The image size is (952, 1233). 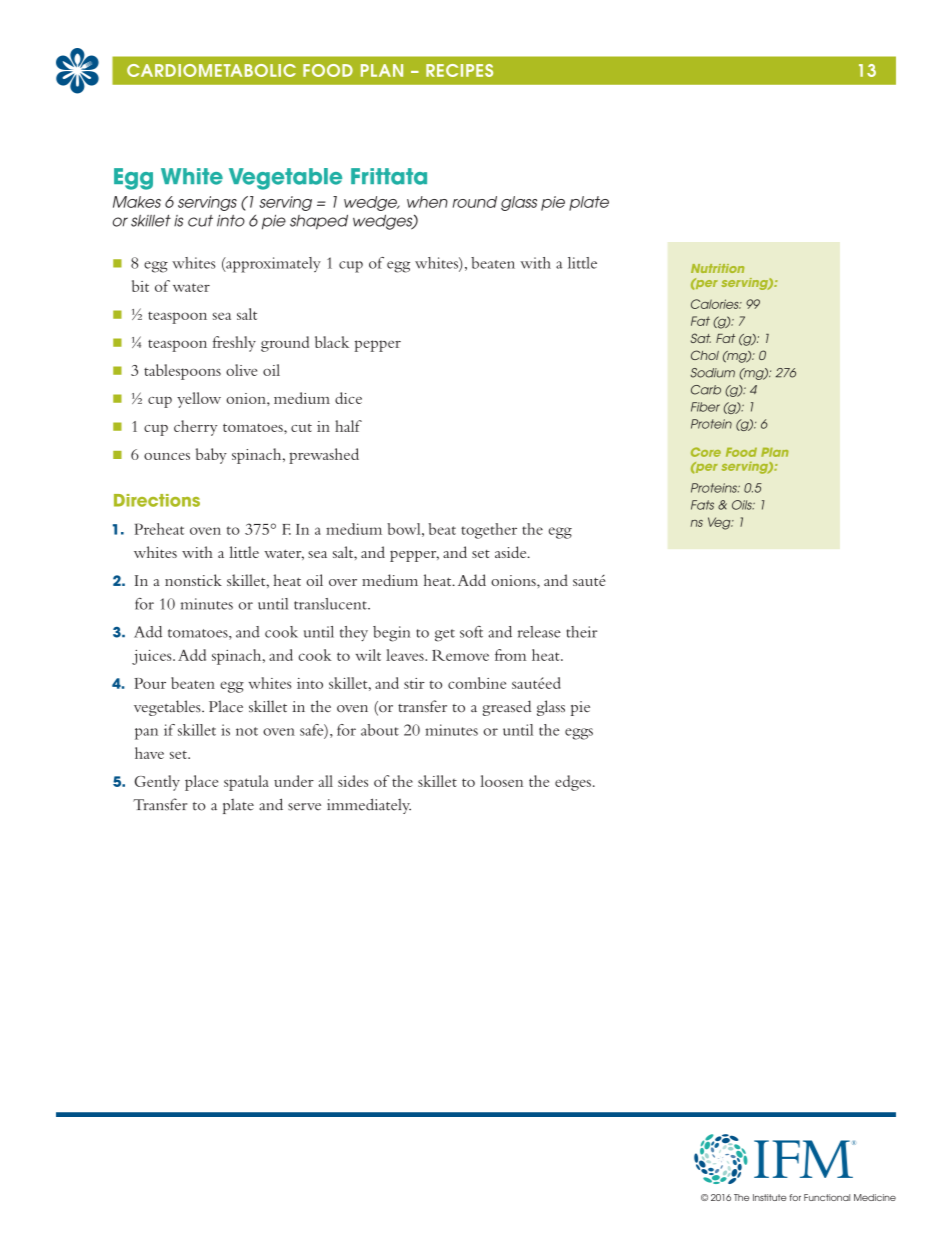 I want to click on Institute, so click(x=770, y=1197).
